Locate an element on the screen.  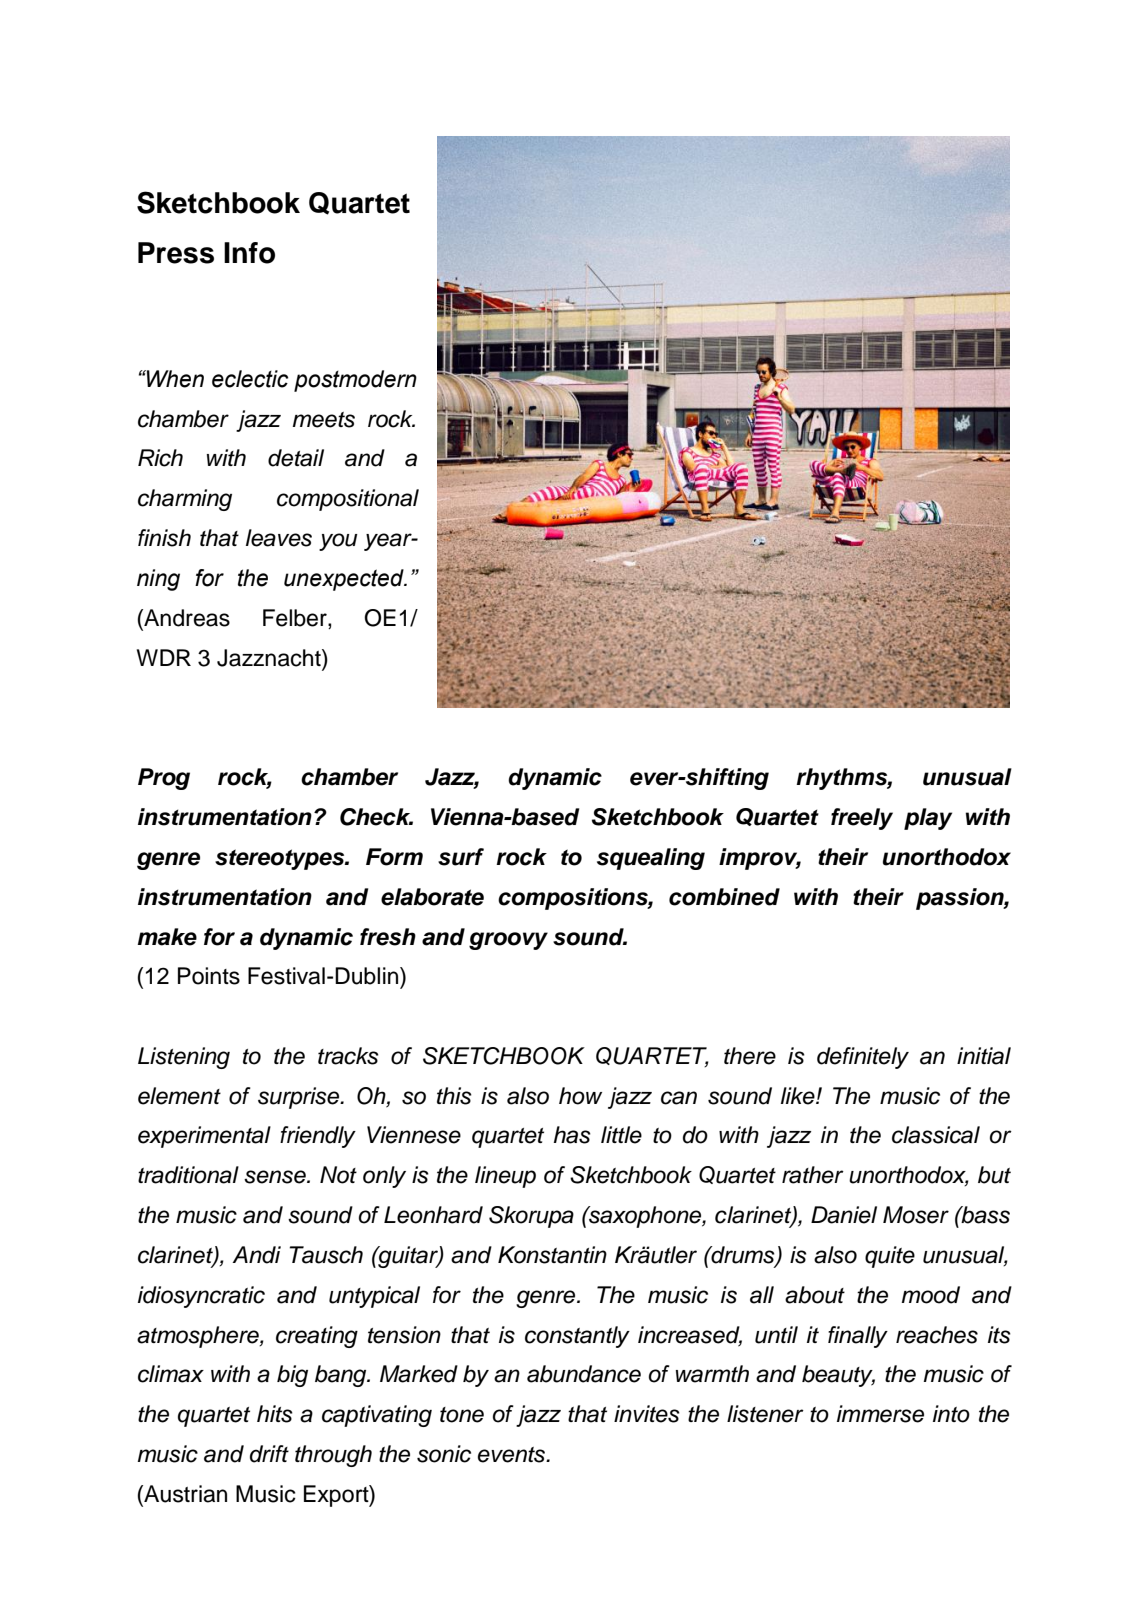
events is located at coordinates (512, 1455).
